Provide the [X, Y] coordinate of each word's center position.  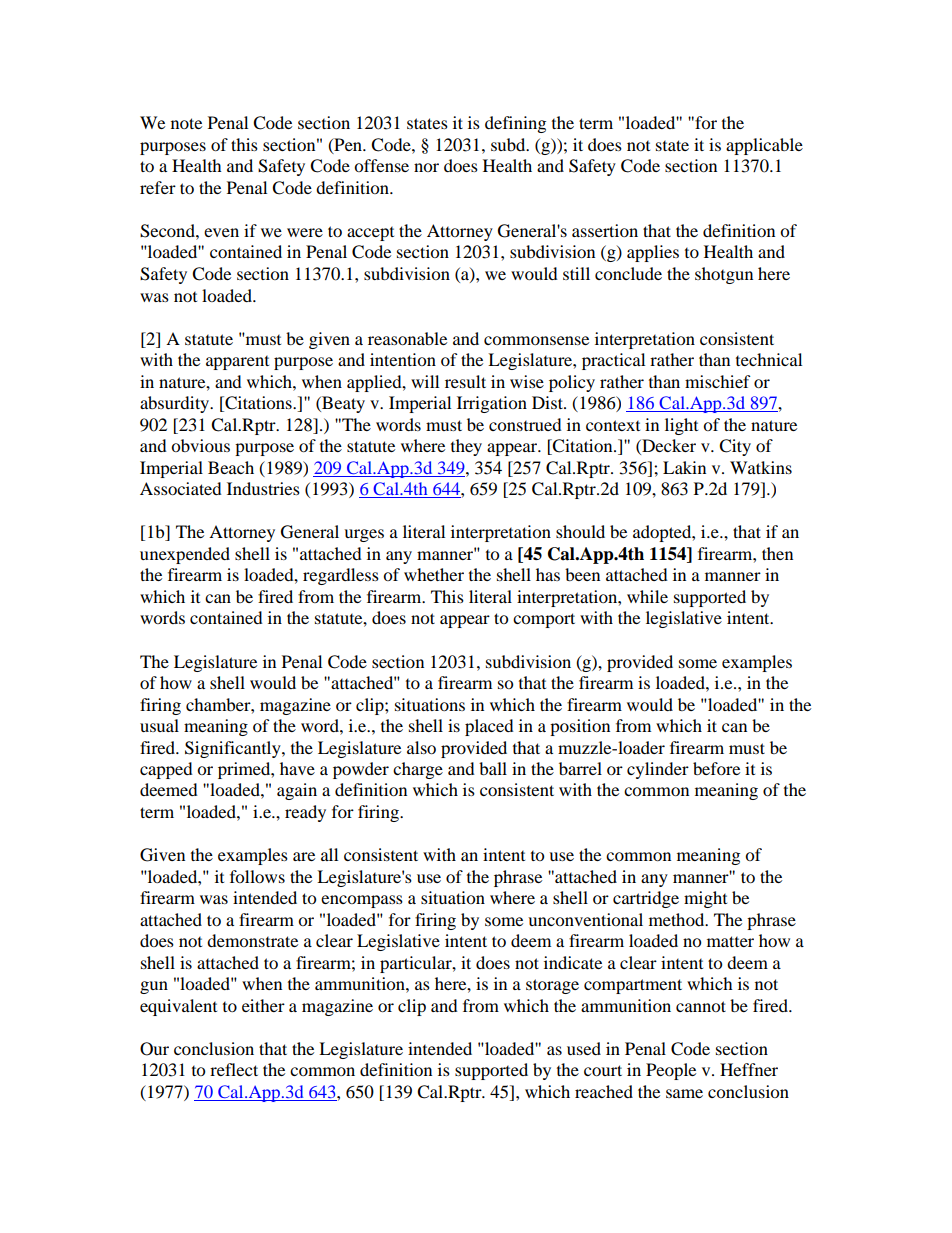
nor [426, 167]
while [647, 596]
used [584, 1048]
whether [434, 574]
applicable [764, 146]
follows [257, 876]
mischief [718, 381]
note [186, 123]
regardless [341, 576]
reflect [234, 1069]
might [705, 899]
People [671, 1071]
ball [493, 768]
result [465, 381]
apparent [237, 363]
